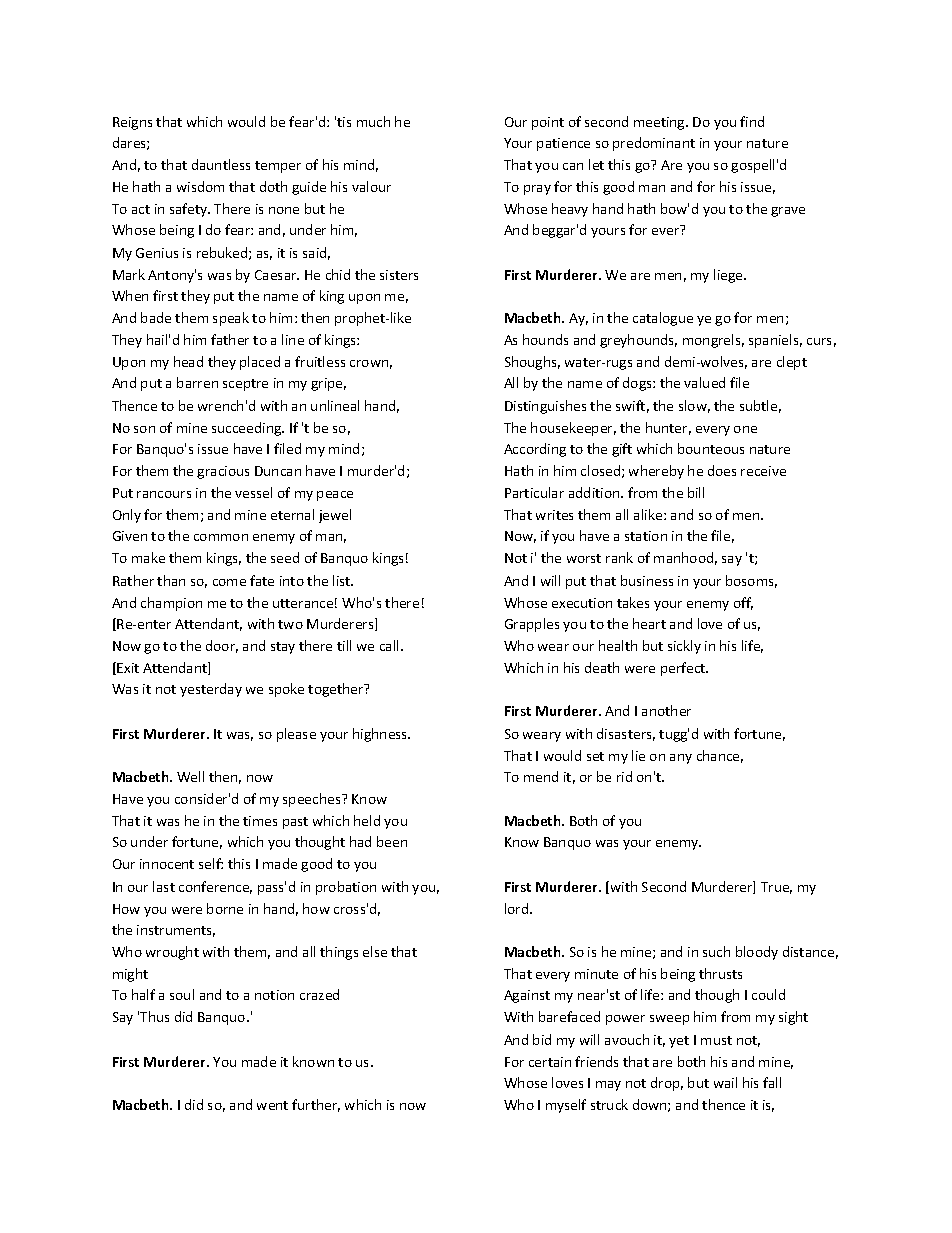 The height and width of the document is (1233, 952). What do you see at coordinates (725, 1082) in the document?
I see `wail` at bounding box center [725, 1082].
